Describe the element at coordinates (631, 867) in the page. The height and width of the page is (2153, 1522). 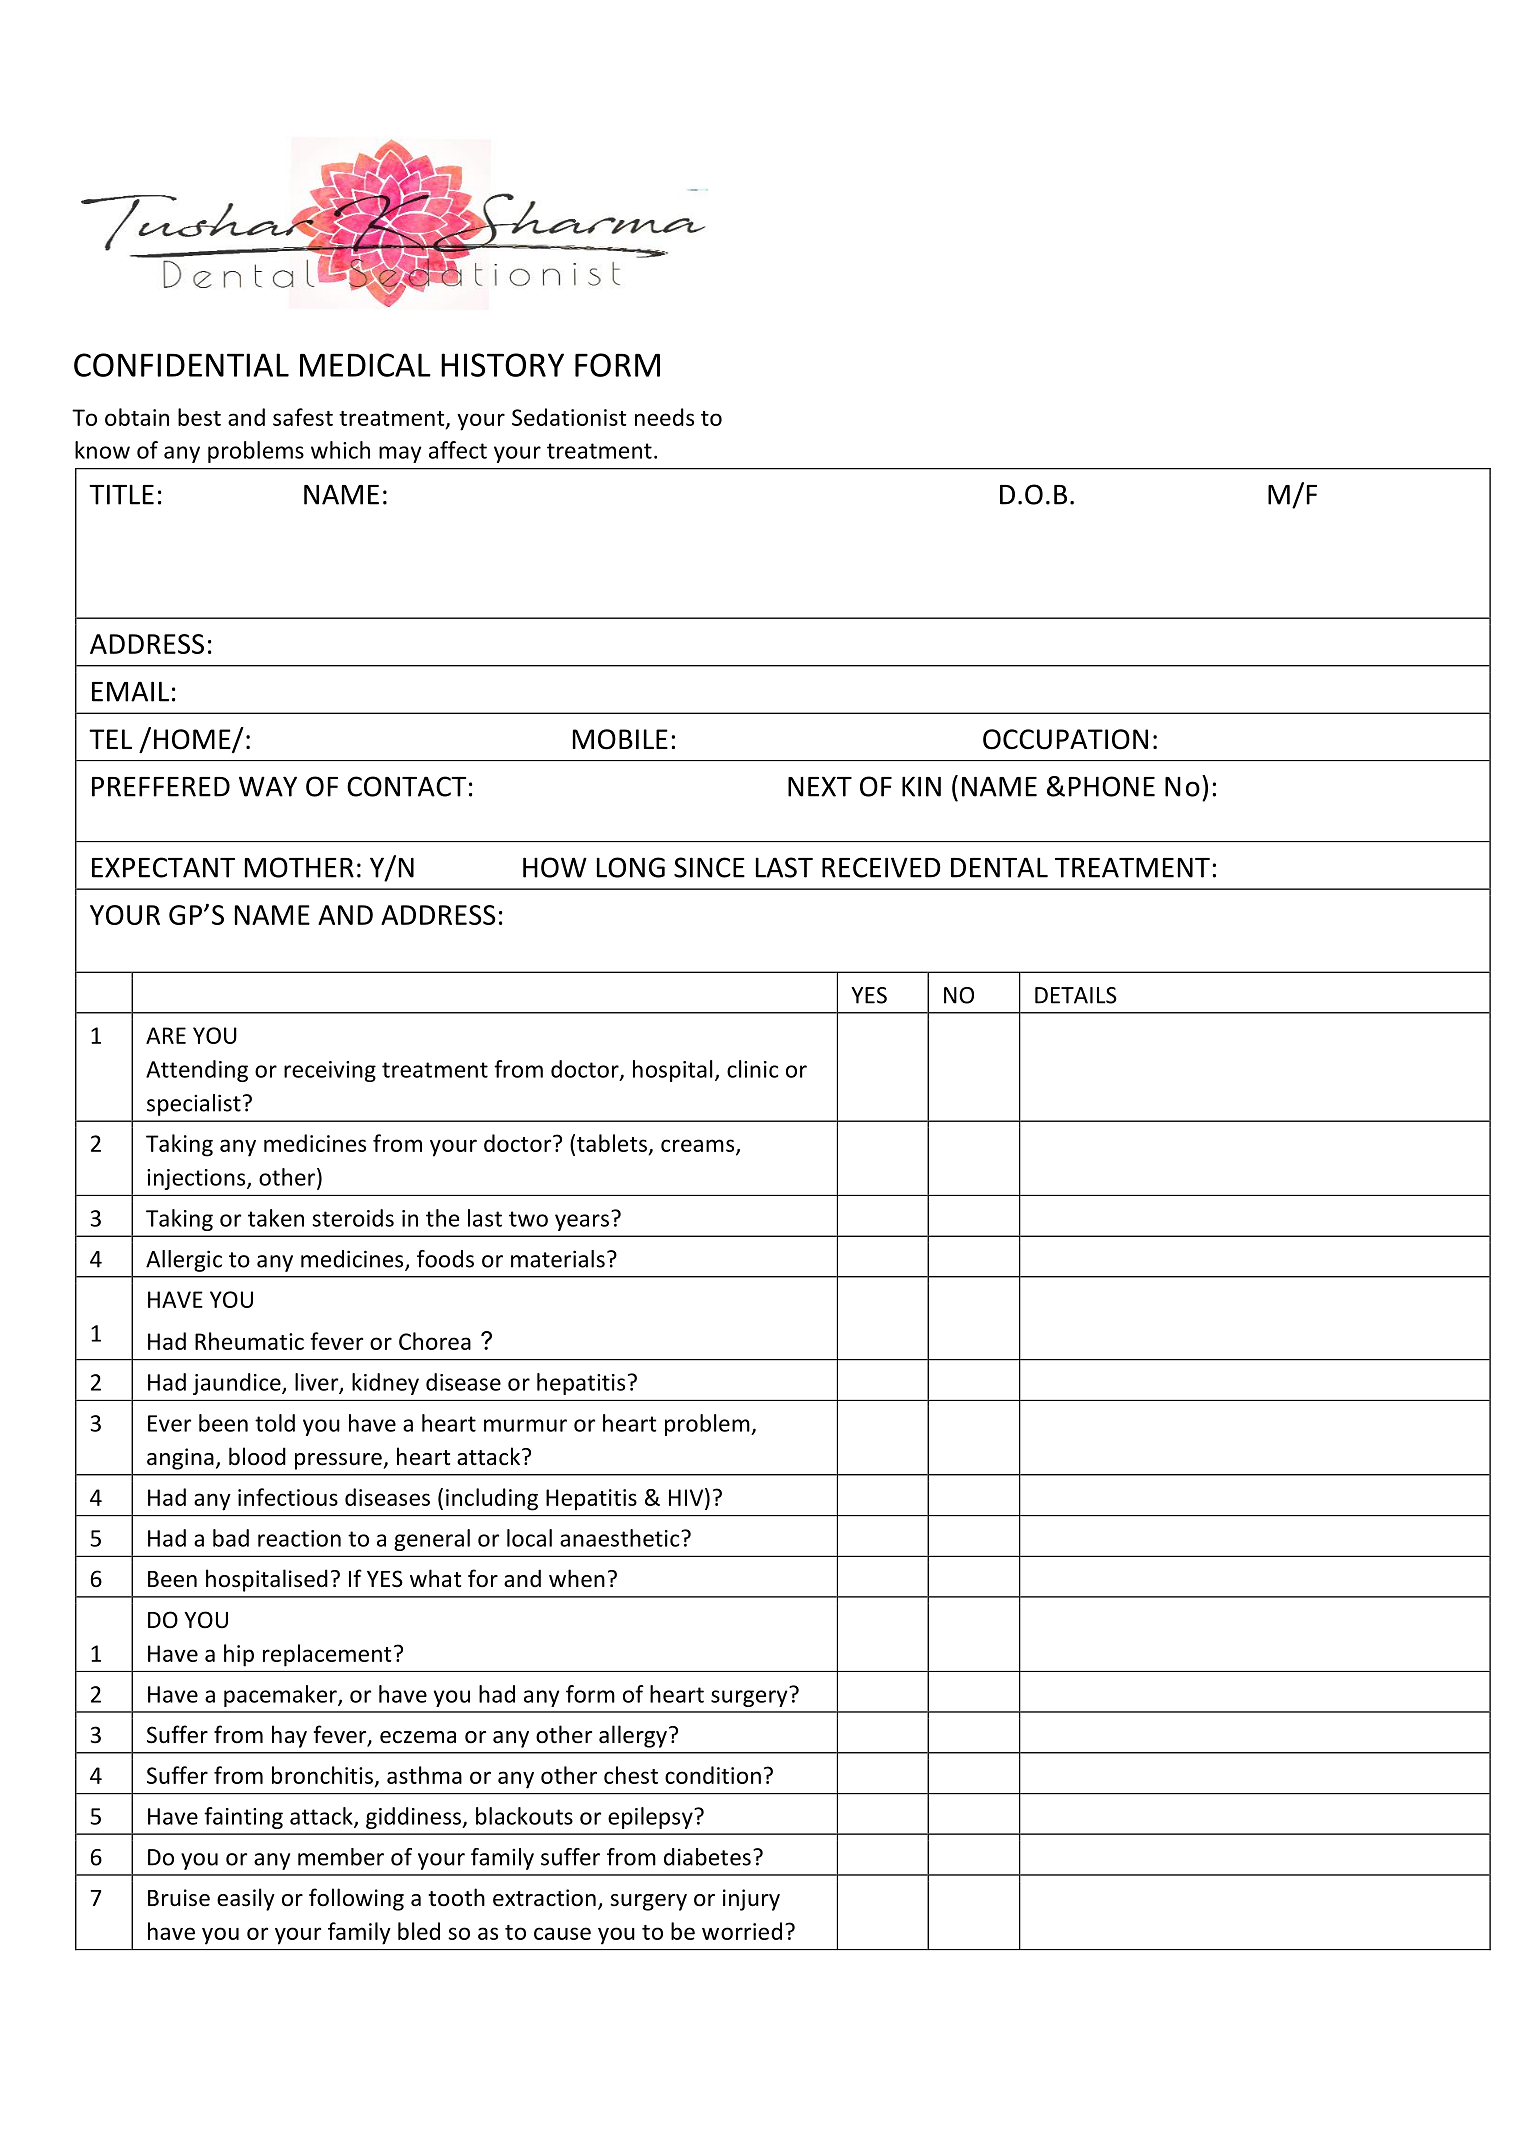
I see `LONG` at that location.
